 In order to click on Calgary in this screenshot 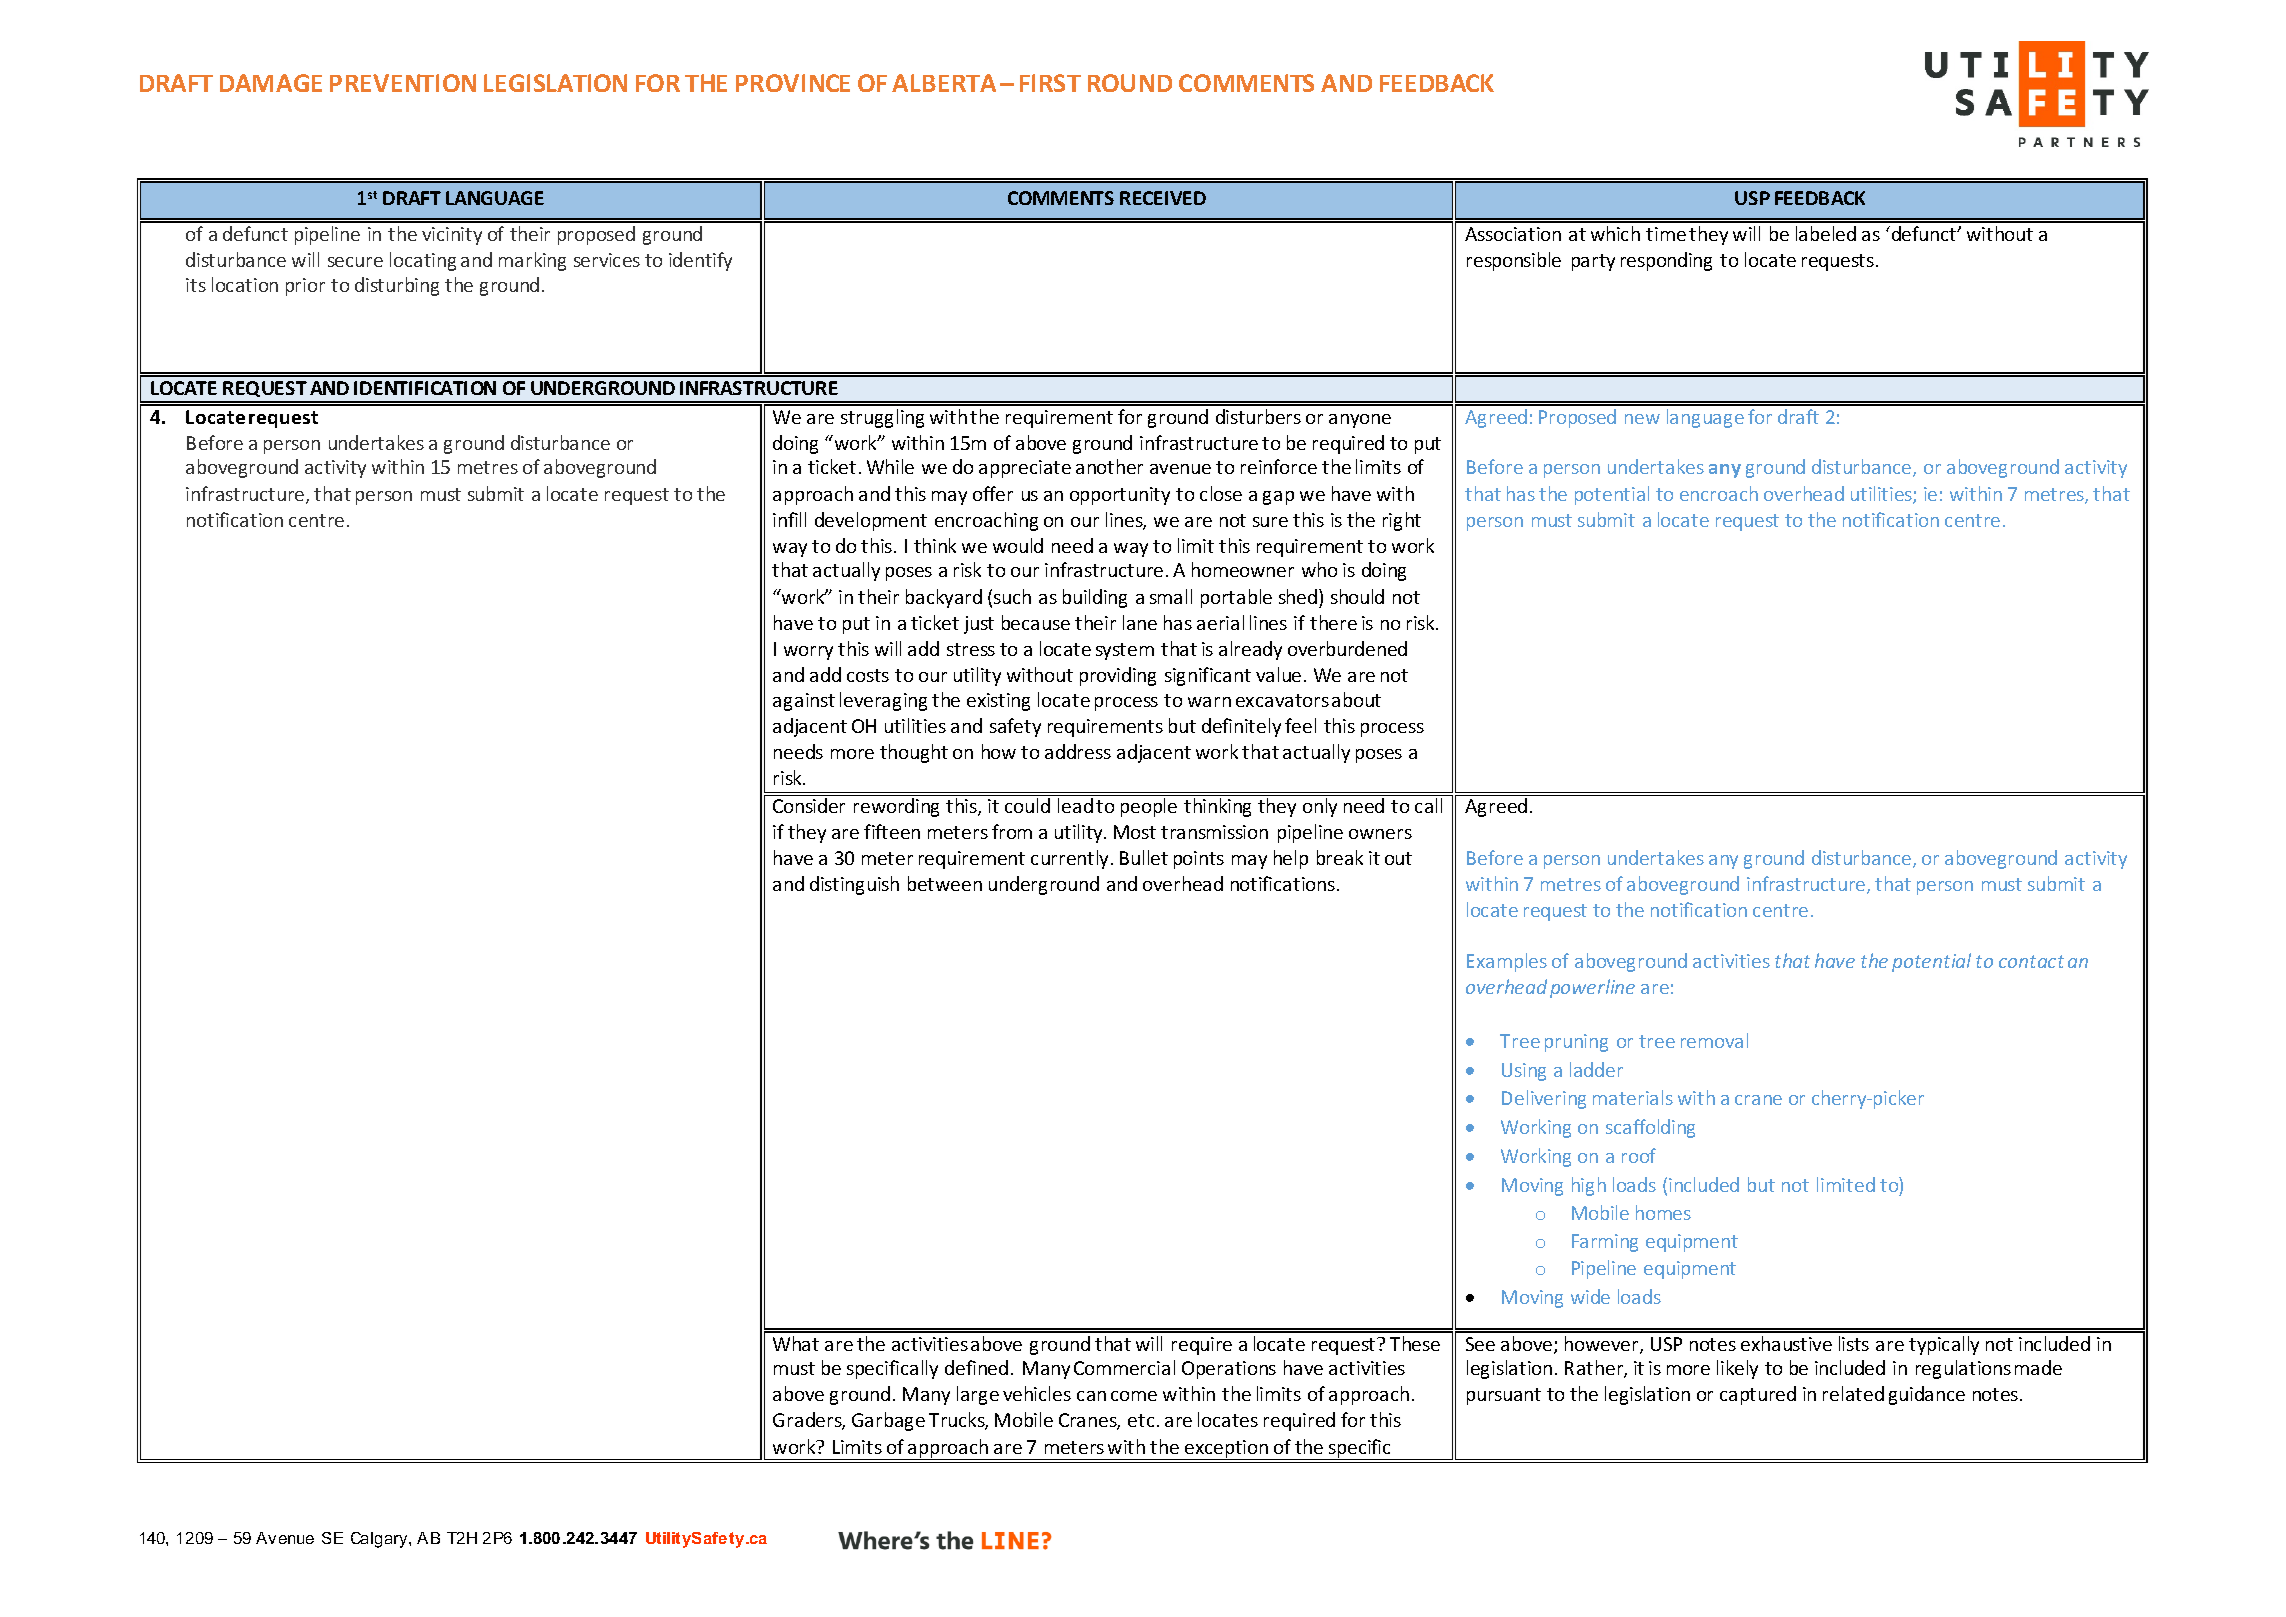, I will do `click(380, 1540)`.
